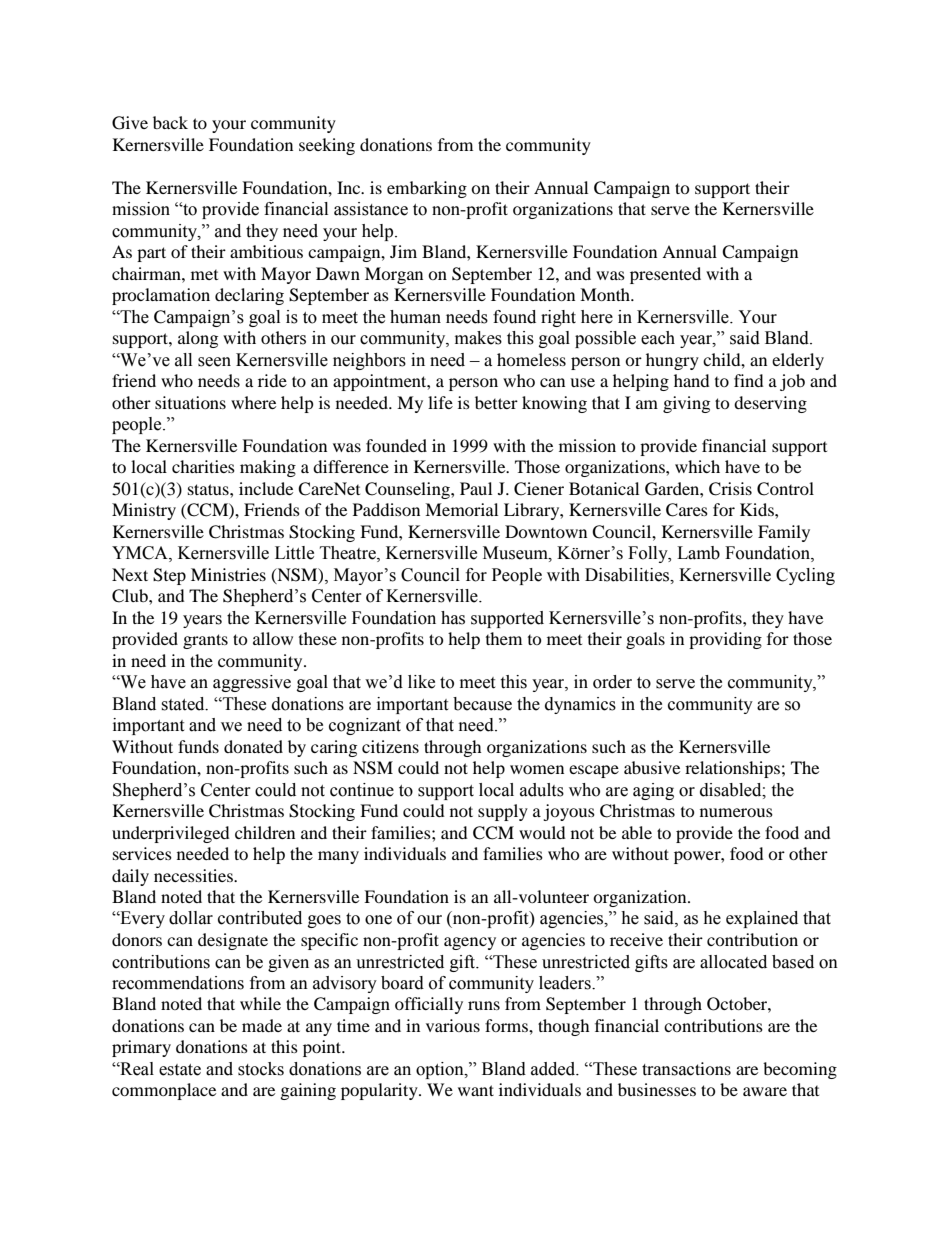 The image size is (952, 1233). I want to click on relationships, so click(732, 769).
